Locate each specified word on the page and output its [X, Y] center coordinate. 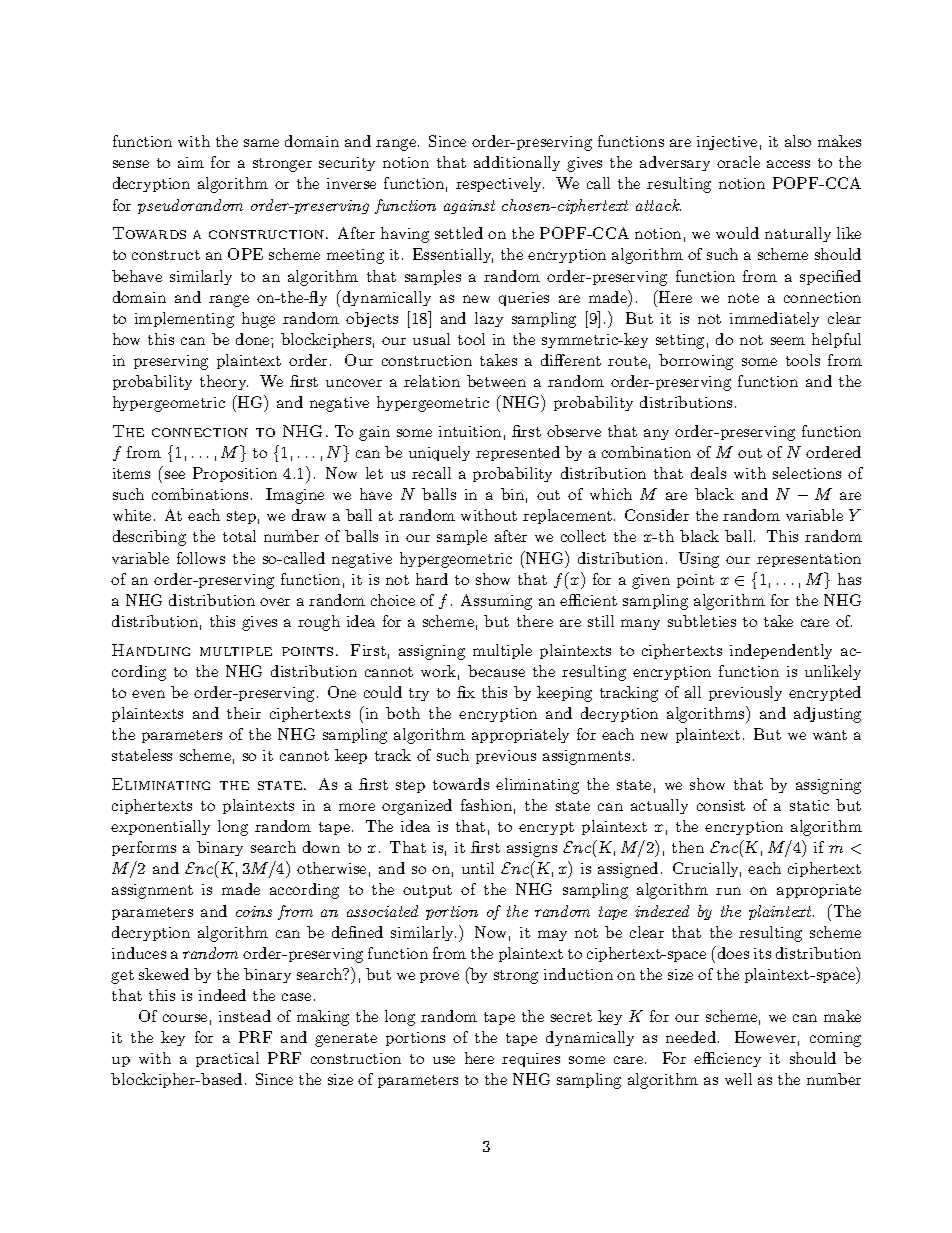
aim [191, 162]
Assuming [496, 602]
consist [721, 805]
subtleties [702, 621]
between [496, 381]
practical [227, 1059]
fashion [486, 805]
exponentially [160, 827]
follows [201, 558]
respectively [500, 184]
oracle [738, 162]
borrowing [696, 362]
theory [224, 382]
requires [531, 1060]
